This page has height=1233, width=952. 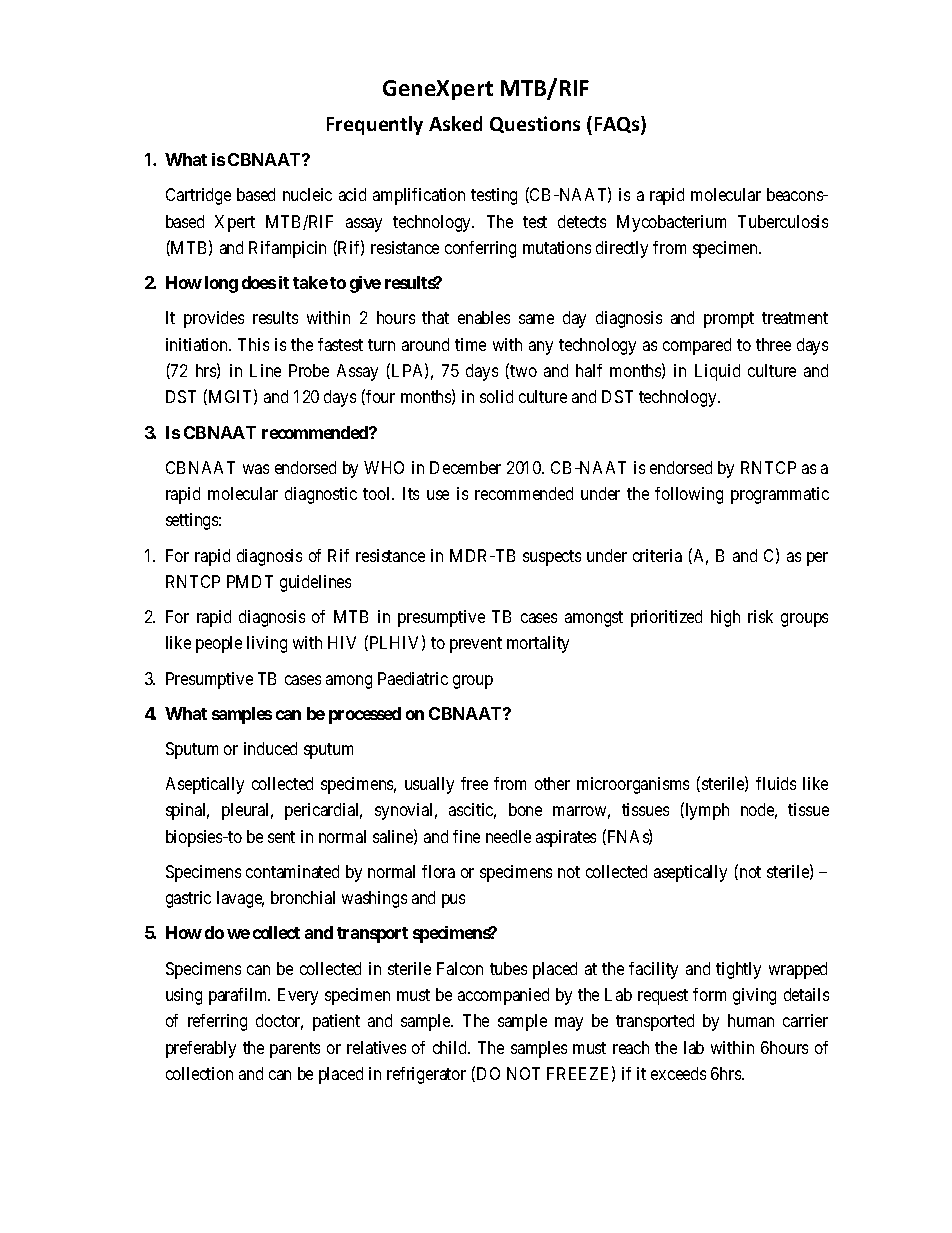 What do you see at coordinates (451, 1047) in the page?
I see `child` at bounding box center [451, 1047].
